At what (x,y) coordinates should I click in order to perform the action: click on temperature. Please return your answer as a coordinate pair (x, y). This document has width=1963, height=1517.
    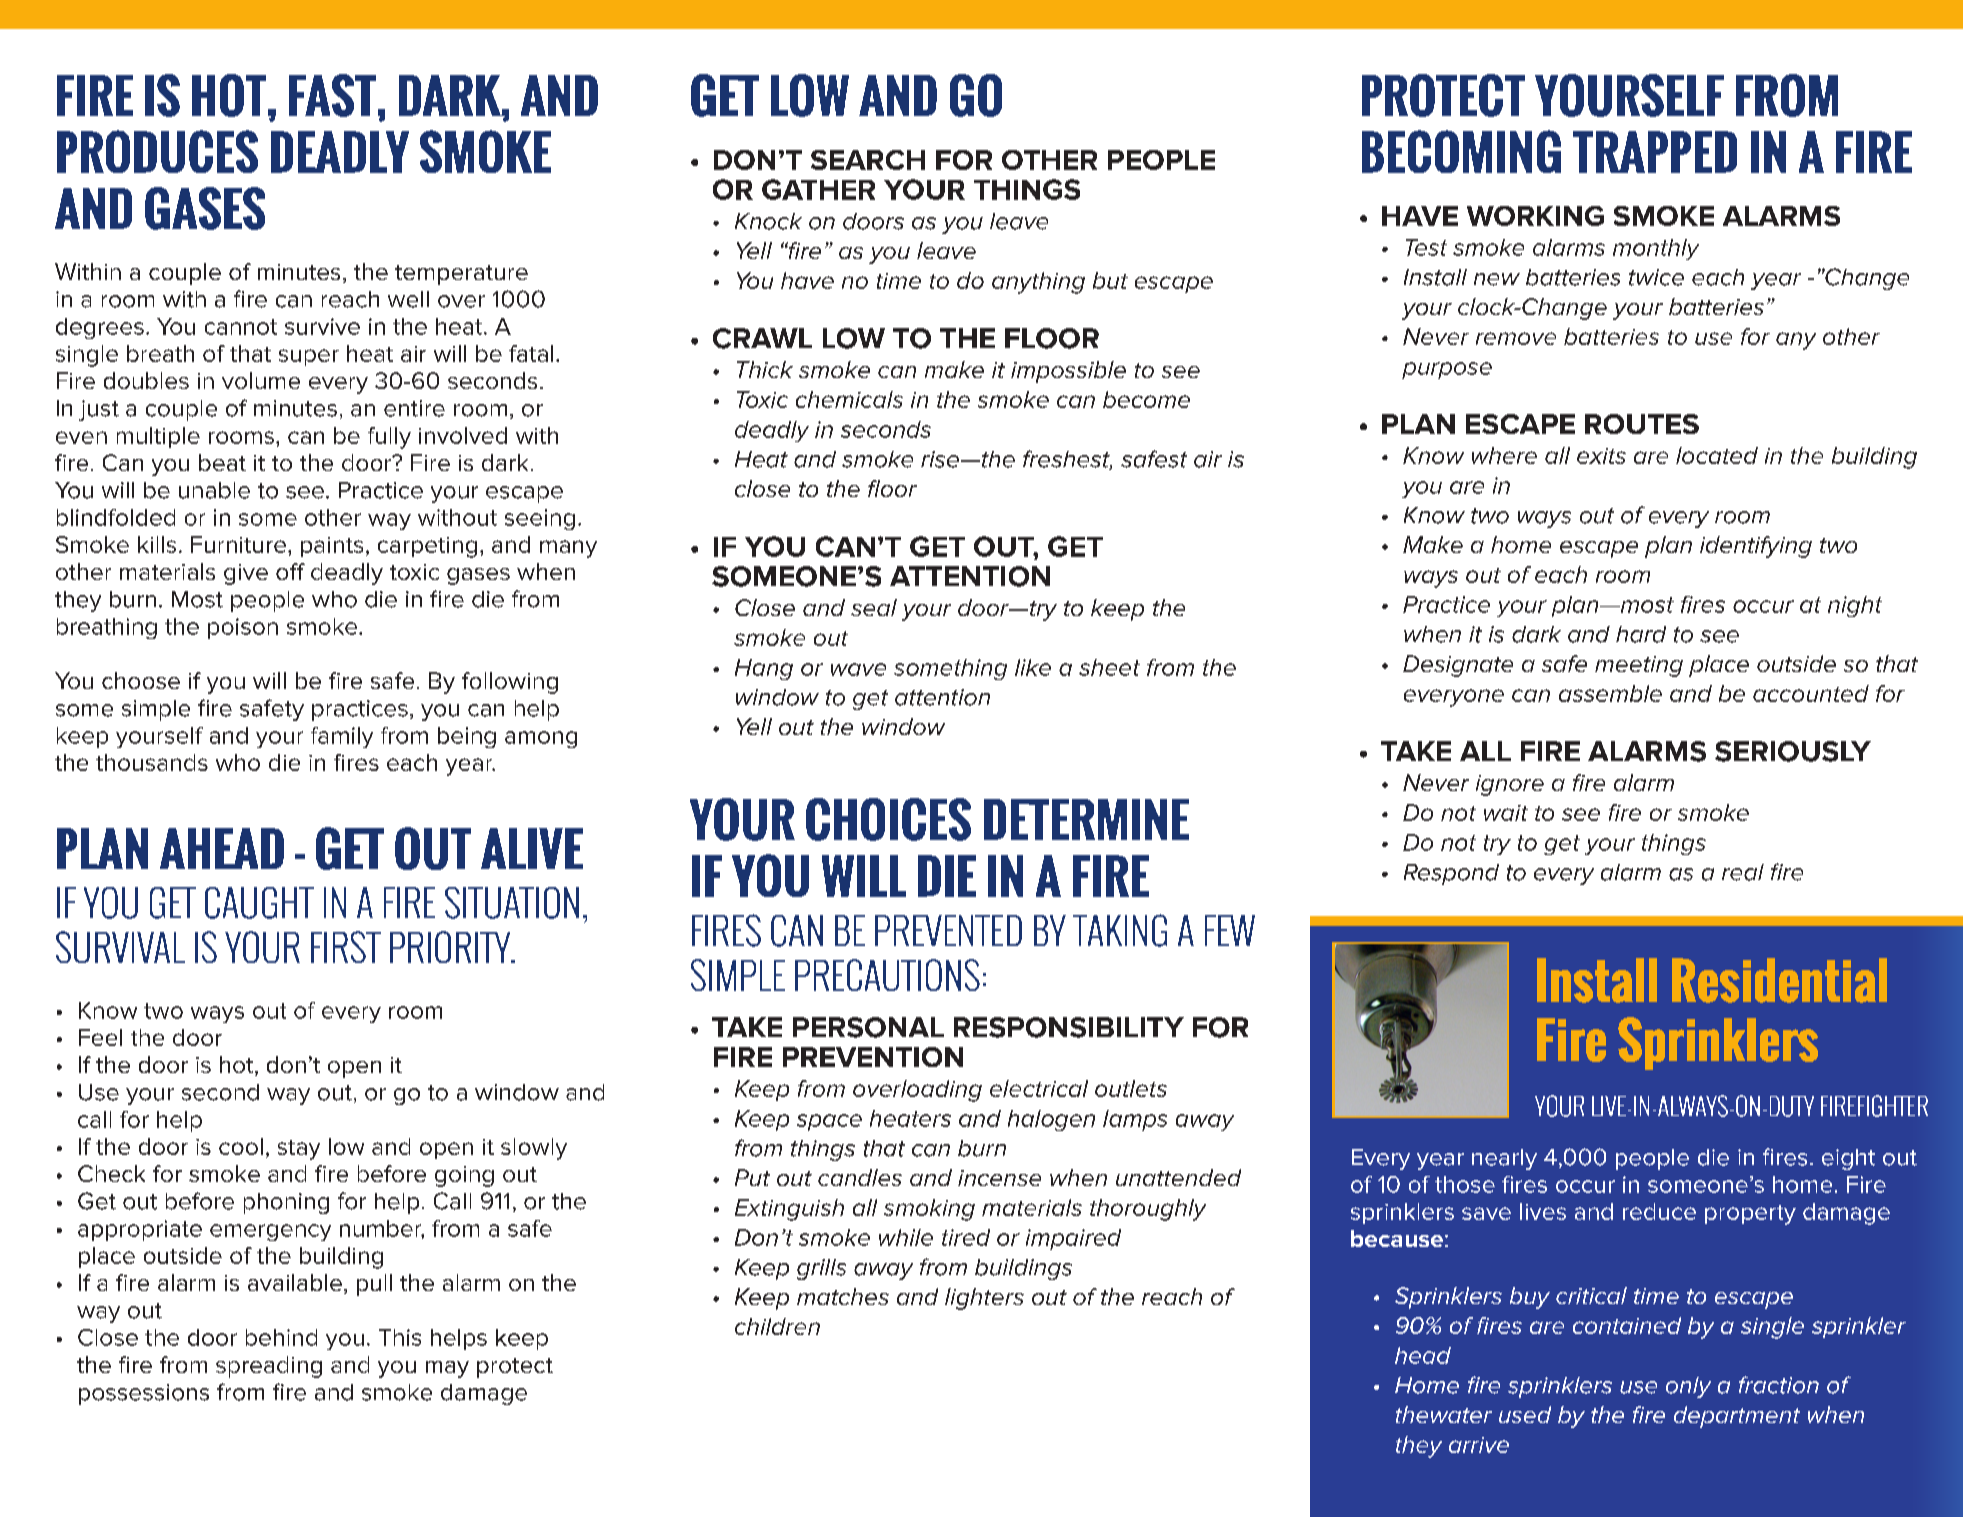
    Looking at the image, I should click on (461, 275).
